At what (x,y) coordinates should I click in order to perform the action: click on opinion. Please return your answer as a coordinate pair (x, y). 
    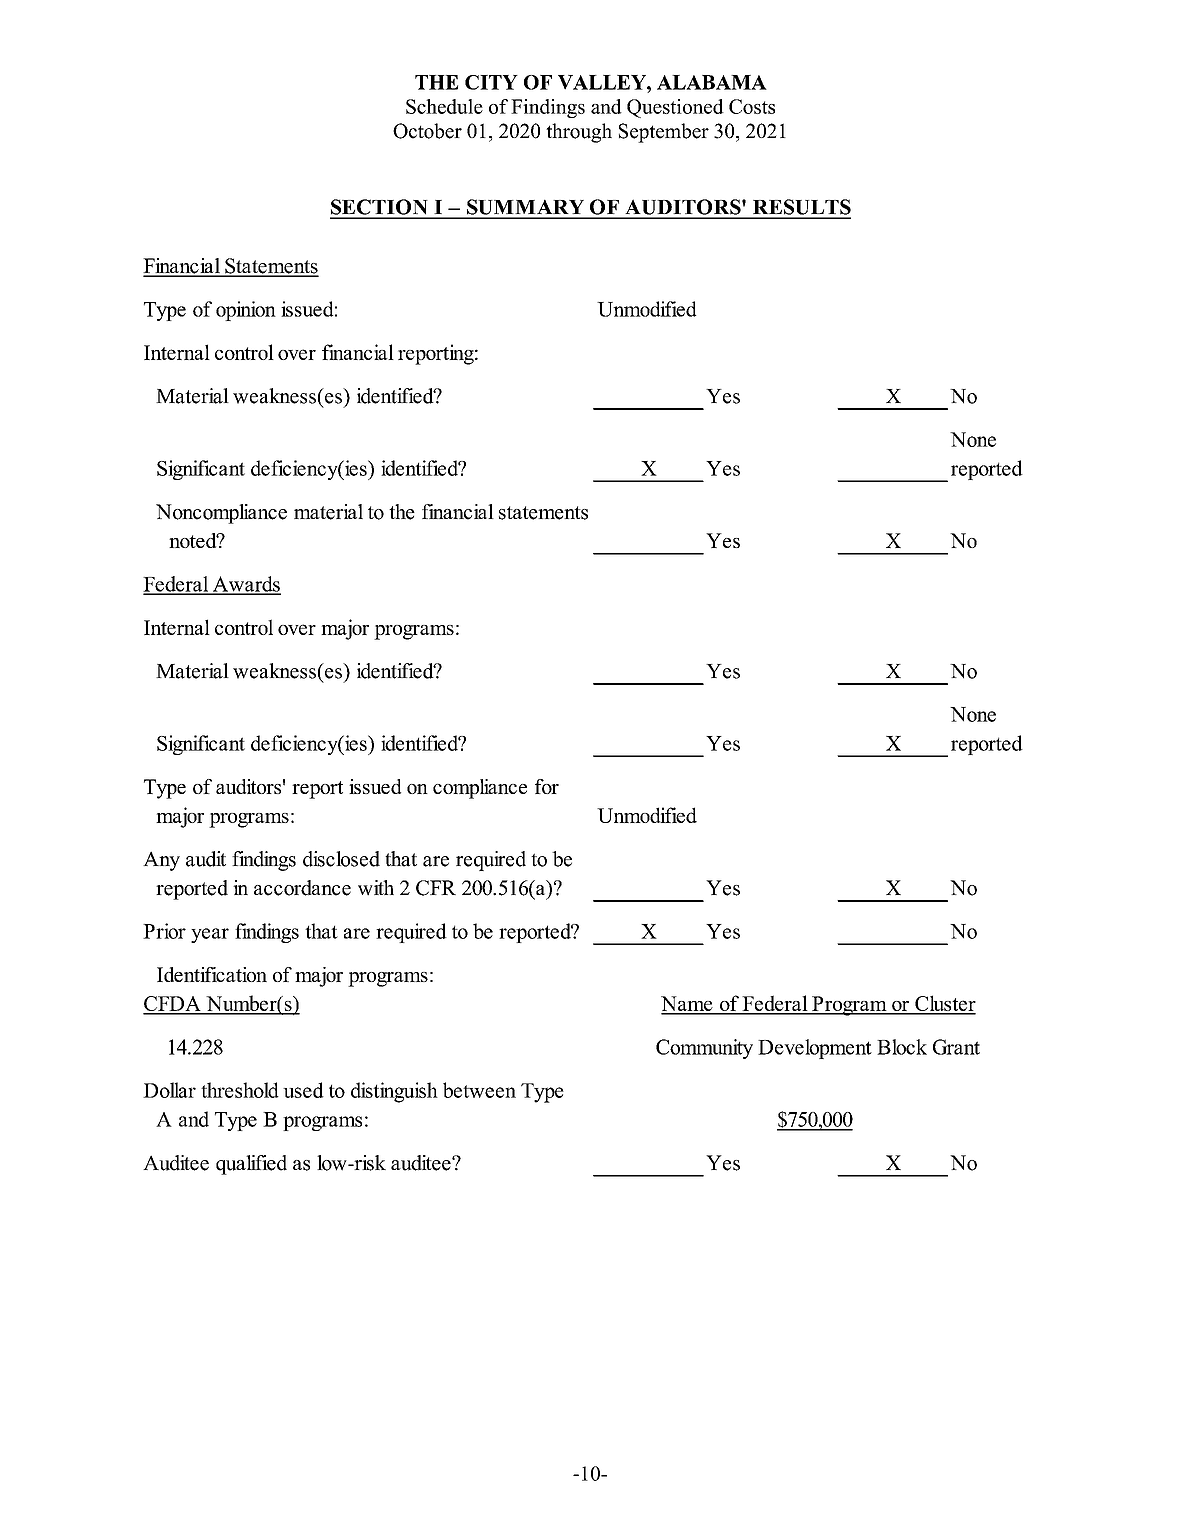
    Looking at the image, I should click on (246, 311).
